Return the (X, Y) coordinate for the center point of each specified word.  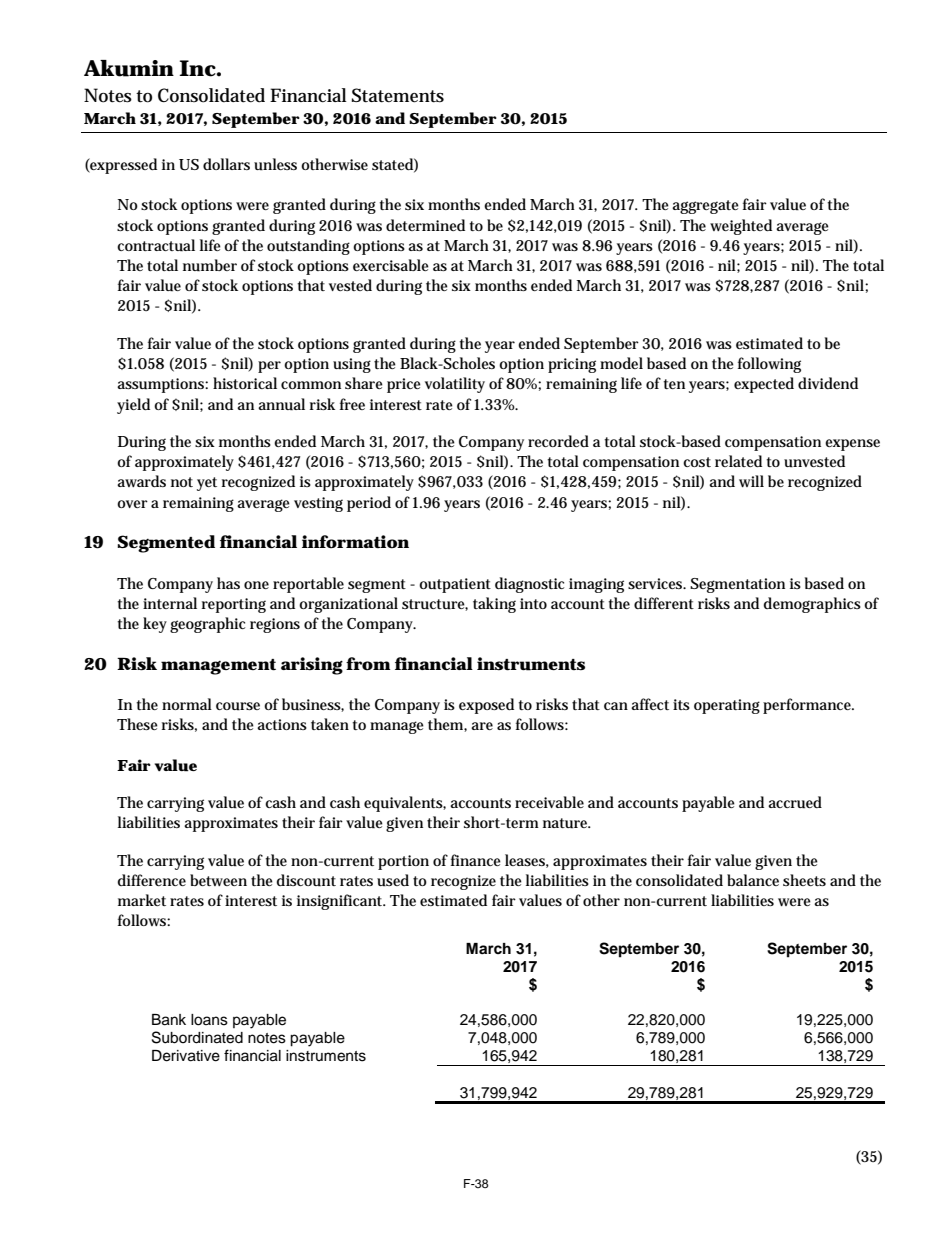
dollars (226, 164)
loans (209, 1020)
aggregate (705, 207)
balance (753, 880)
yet (207, 484)
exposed (486, 706)
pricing (572, 365)
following (769, 365)
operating (727, 706)
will (751, 481)
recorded (558, 441)
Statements (398, 95)
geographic (207, 625)
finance (476, 860)
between (218, 880)
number (210, 265)
